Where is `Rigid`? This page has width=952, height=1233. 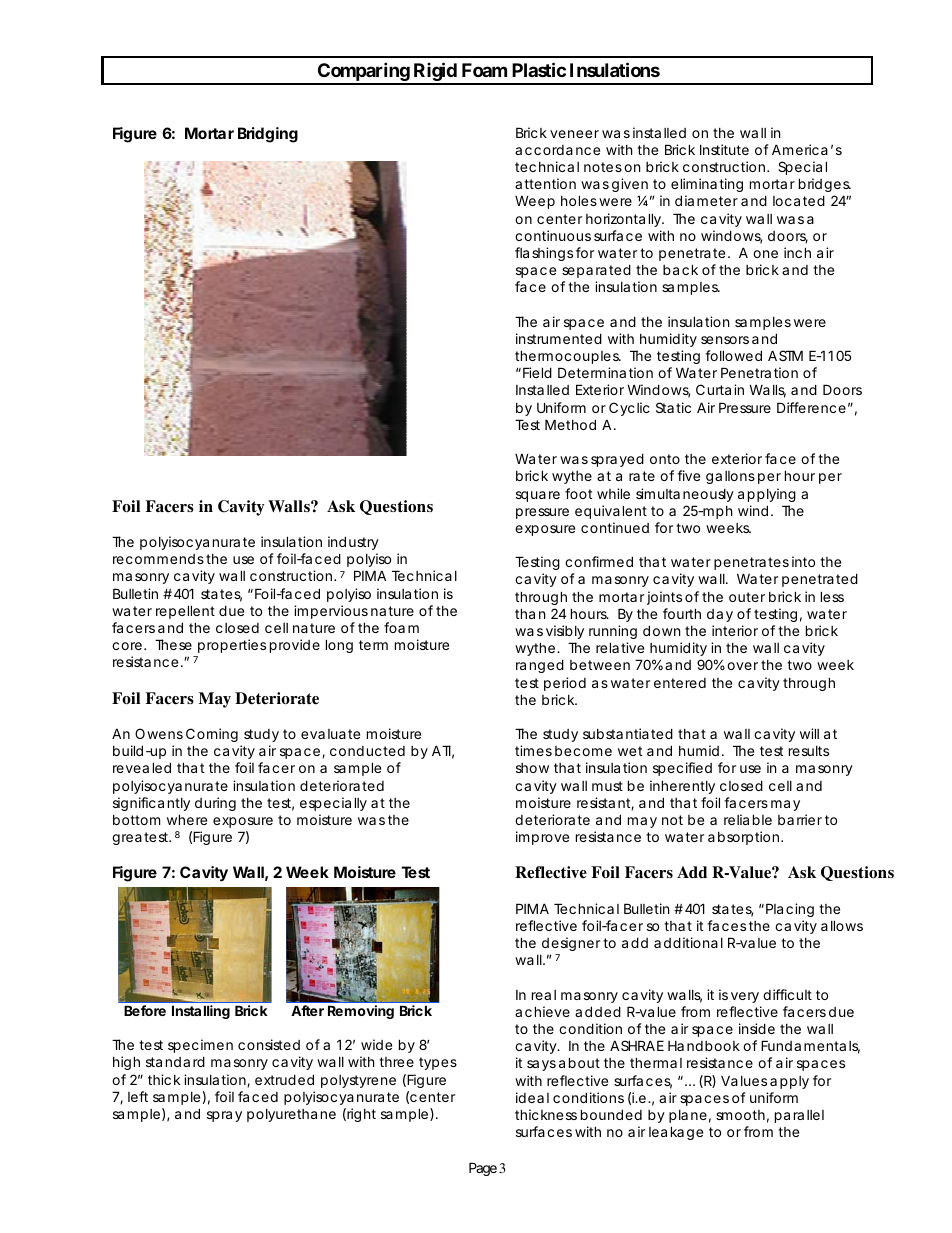
Rigid is located at coordinates (435, 73).
